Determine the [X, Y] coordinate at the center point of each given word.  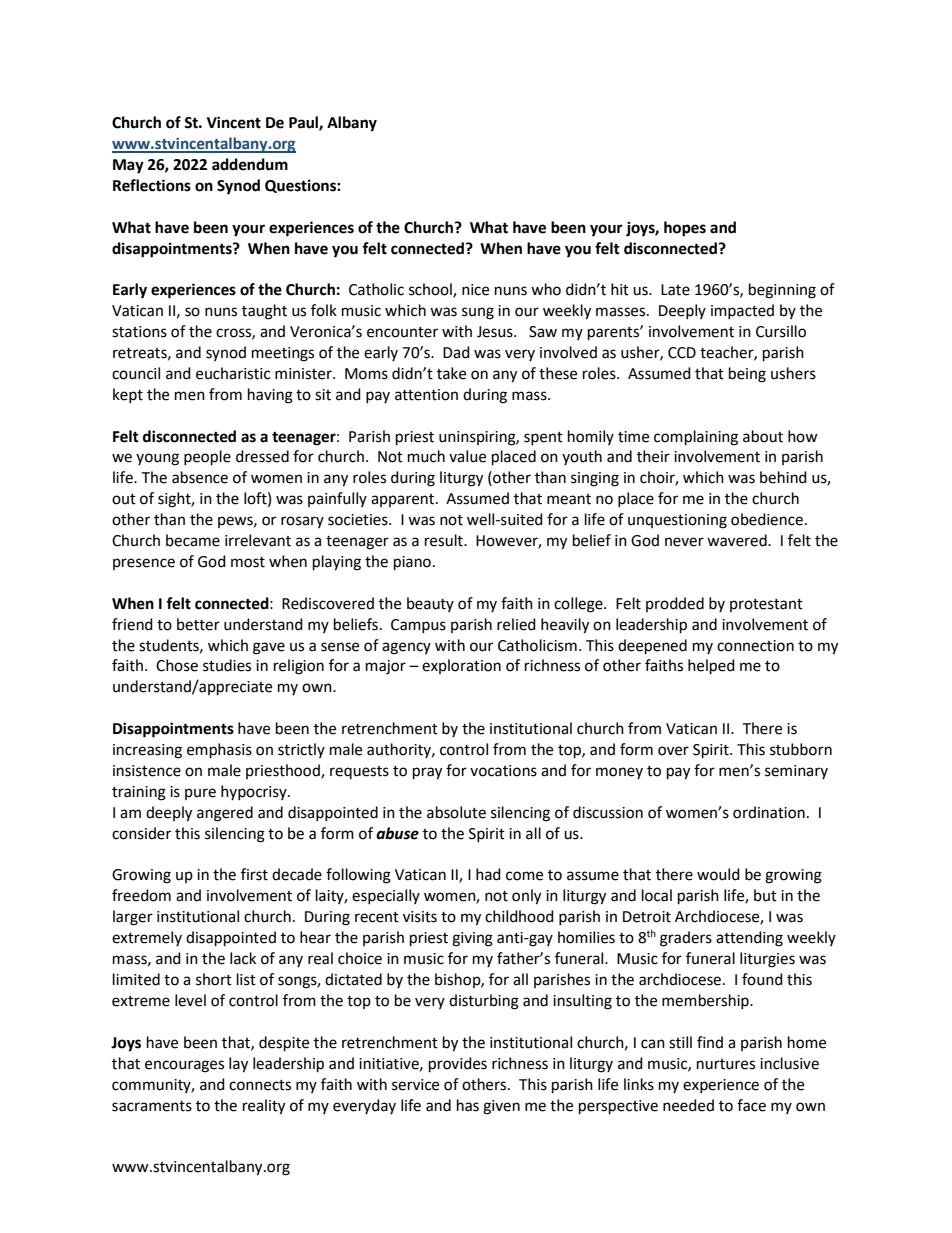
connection [755, 646]
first [254, 874]
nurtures [726, 1064]
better [198, 624]
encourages [184, 1066]
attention [426, 395]
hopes [685, 229]
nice [475, 290]
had [488, 874]
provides [458, 1065]
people [207, 458]
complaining [696, 438]
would [718, 874]
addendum [250, 164]
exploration [461, 666]
